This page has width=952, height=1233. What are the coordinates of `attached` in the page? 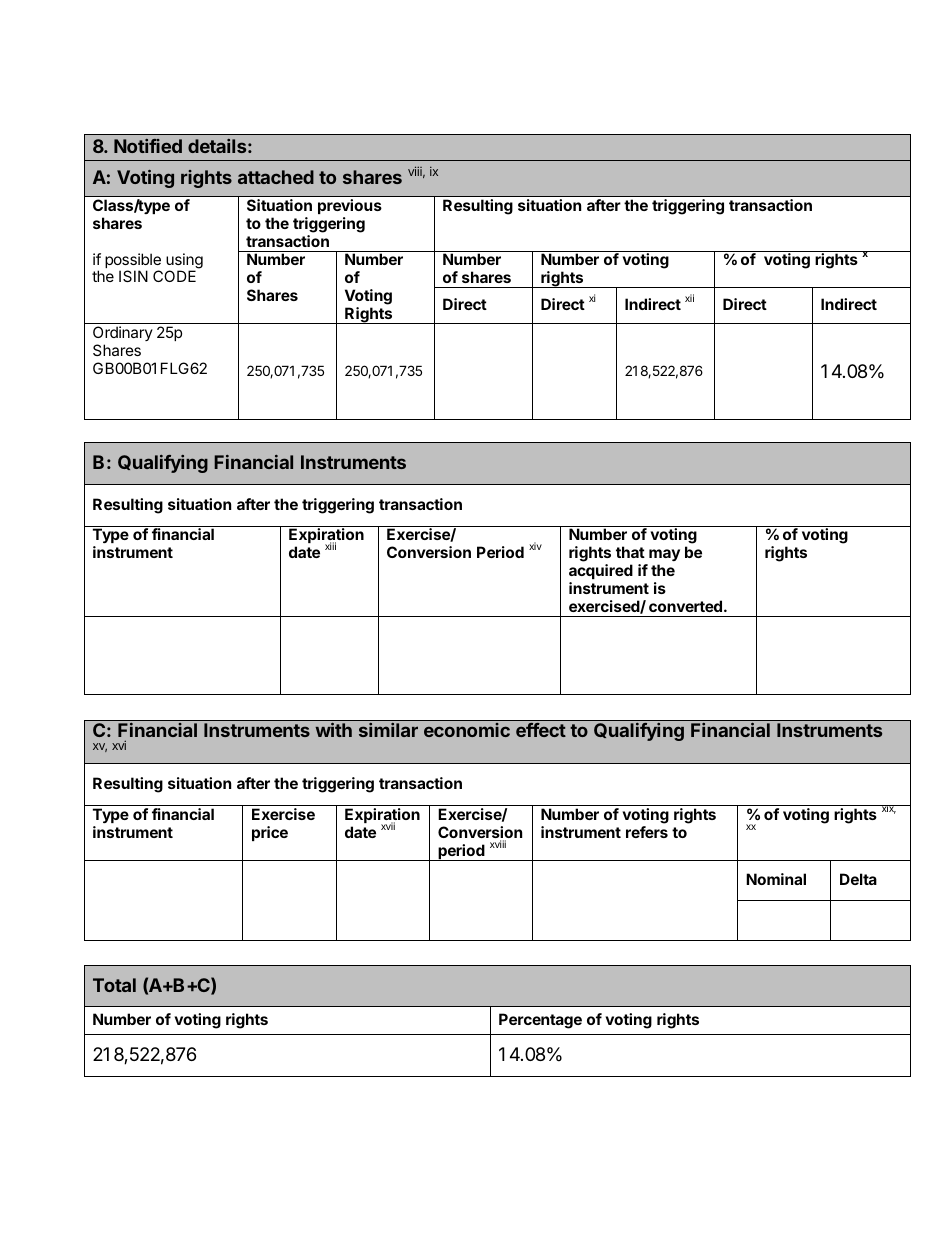 It's located at (276, 177).
